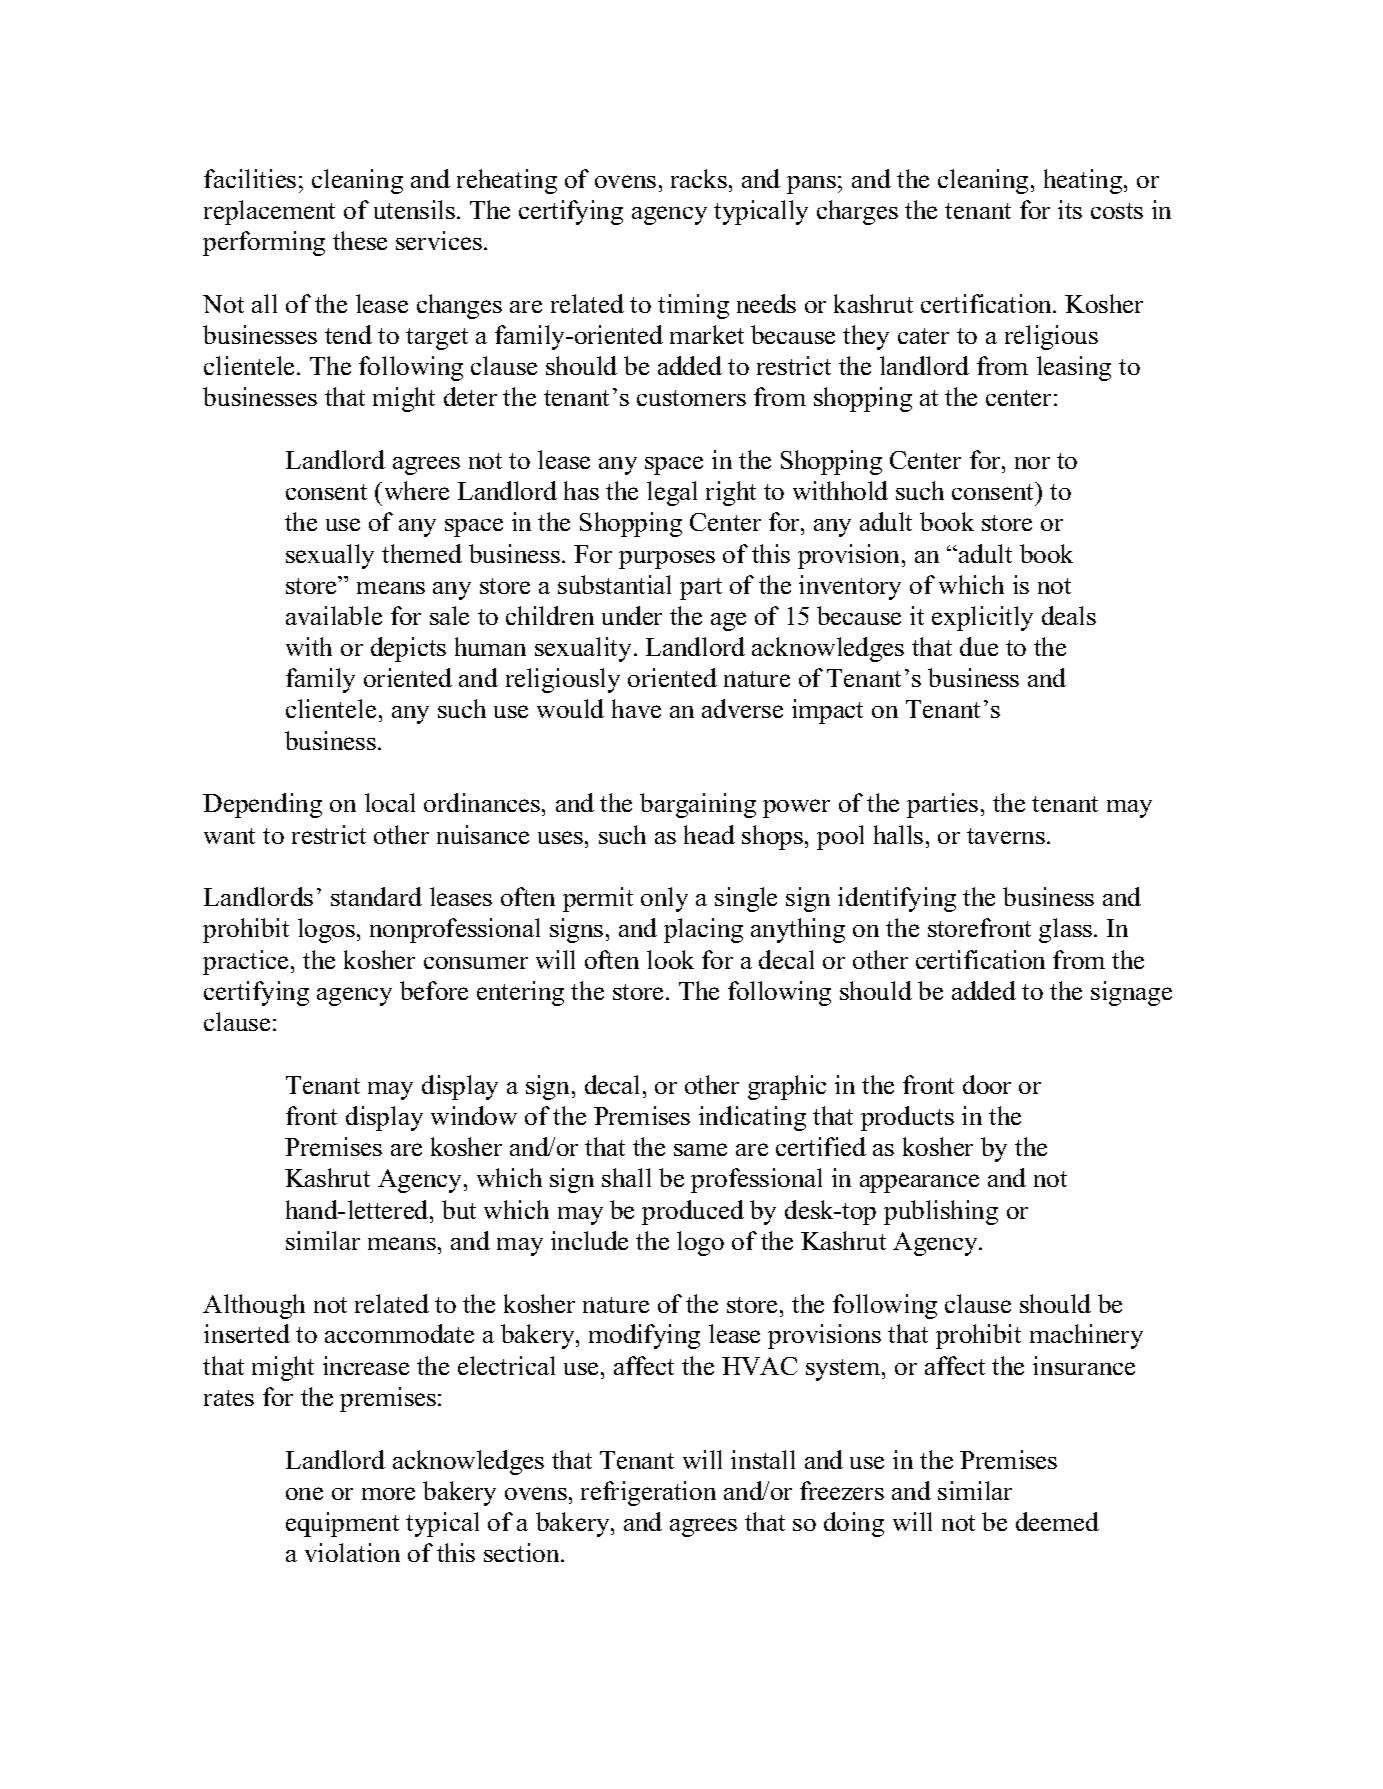 Image resolution: width=1383 pixels, height=1789 pixels. Describe the element at coordinates (1070, 209) in the screenshot. I see `its` at that location.
